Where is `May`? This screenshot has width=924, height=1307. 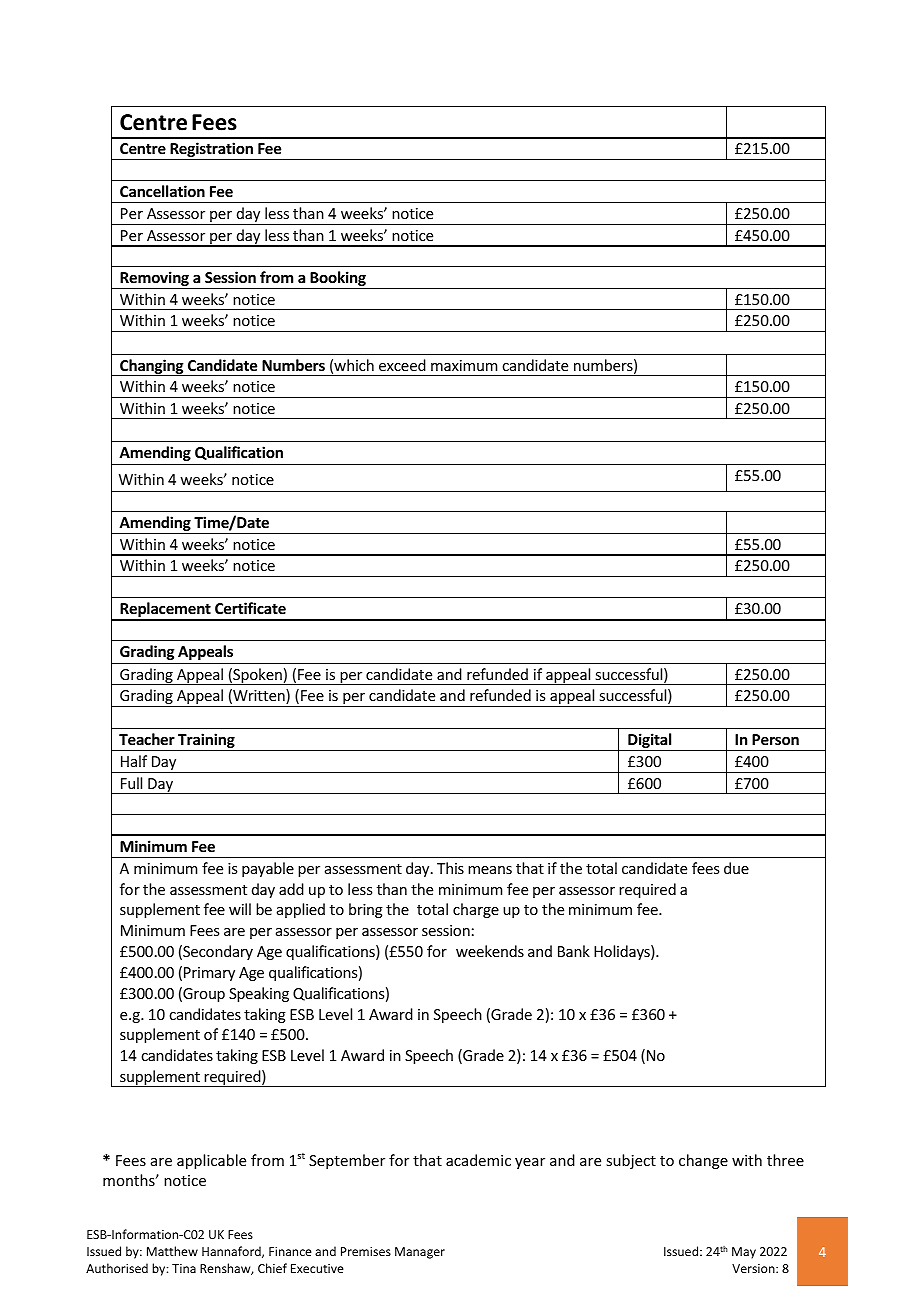 May is located at coordinates (744, 1253).
